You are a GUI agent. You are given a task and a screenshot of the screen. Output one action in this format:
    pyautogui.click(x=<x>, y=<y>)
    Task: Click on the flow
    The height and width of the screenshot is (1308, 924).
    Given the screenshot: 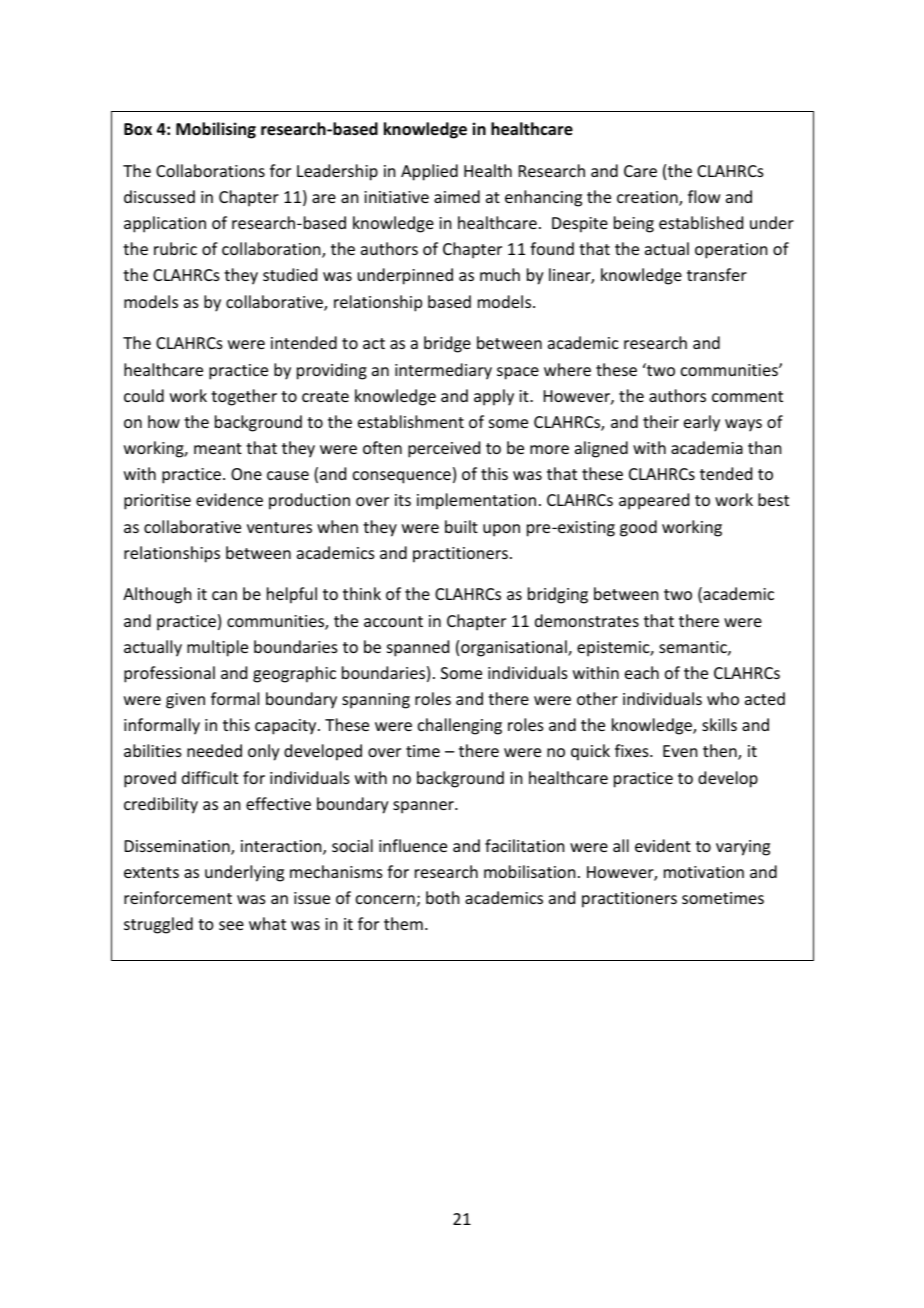 What is the action you would take?
    pyautogui.click(x=704, y=196)
